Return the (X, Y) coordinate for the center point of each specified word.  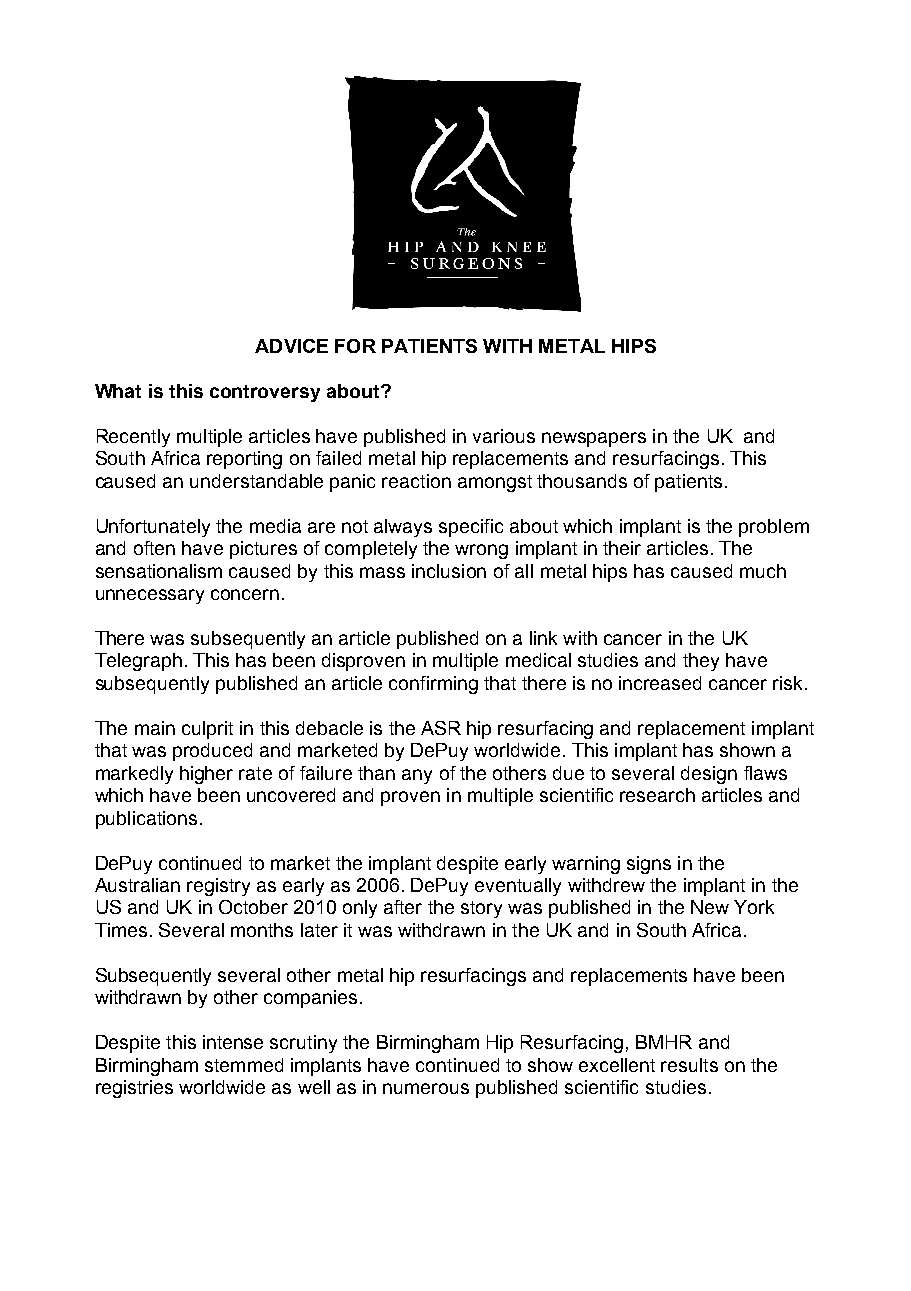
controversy (265, 393)
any (417, 776)
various (504, 436)
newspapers (594, 439)
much (763, 571)
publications (146, 820)
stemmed (244, 1065)
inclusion (449, 571)
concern (245, 594)
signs (649, 865)
